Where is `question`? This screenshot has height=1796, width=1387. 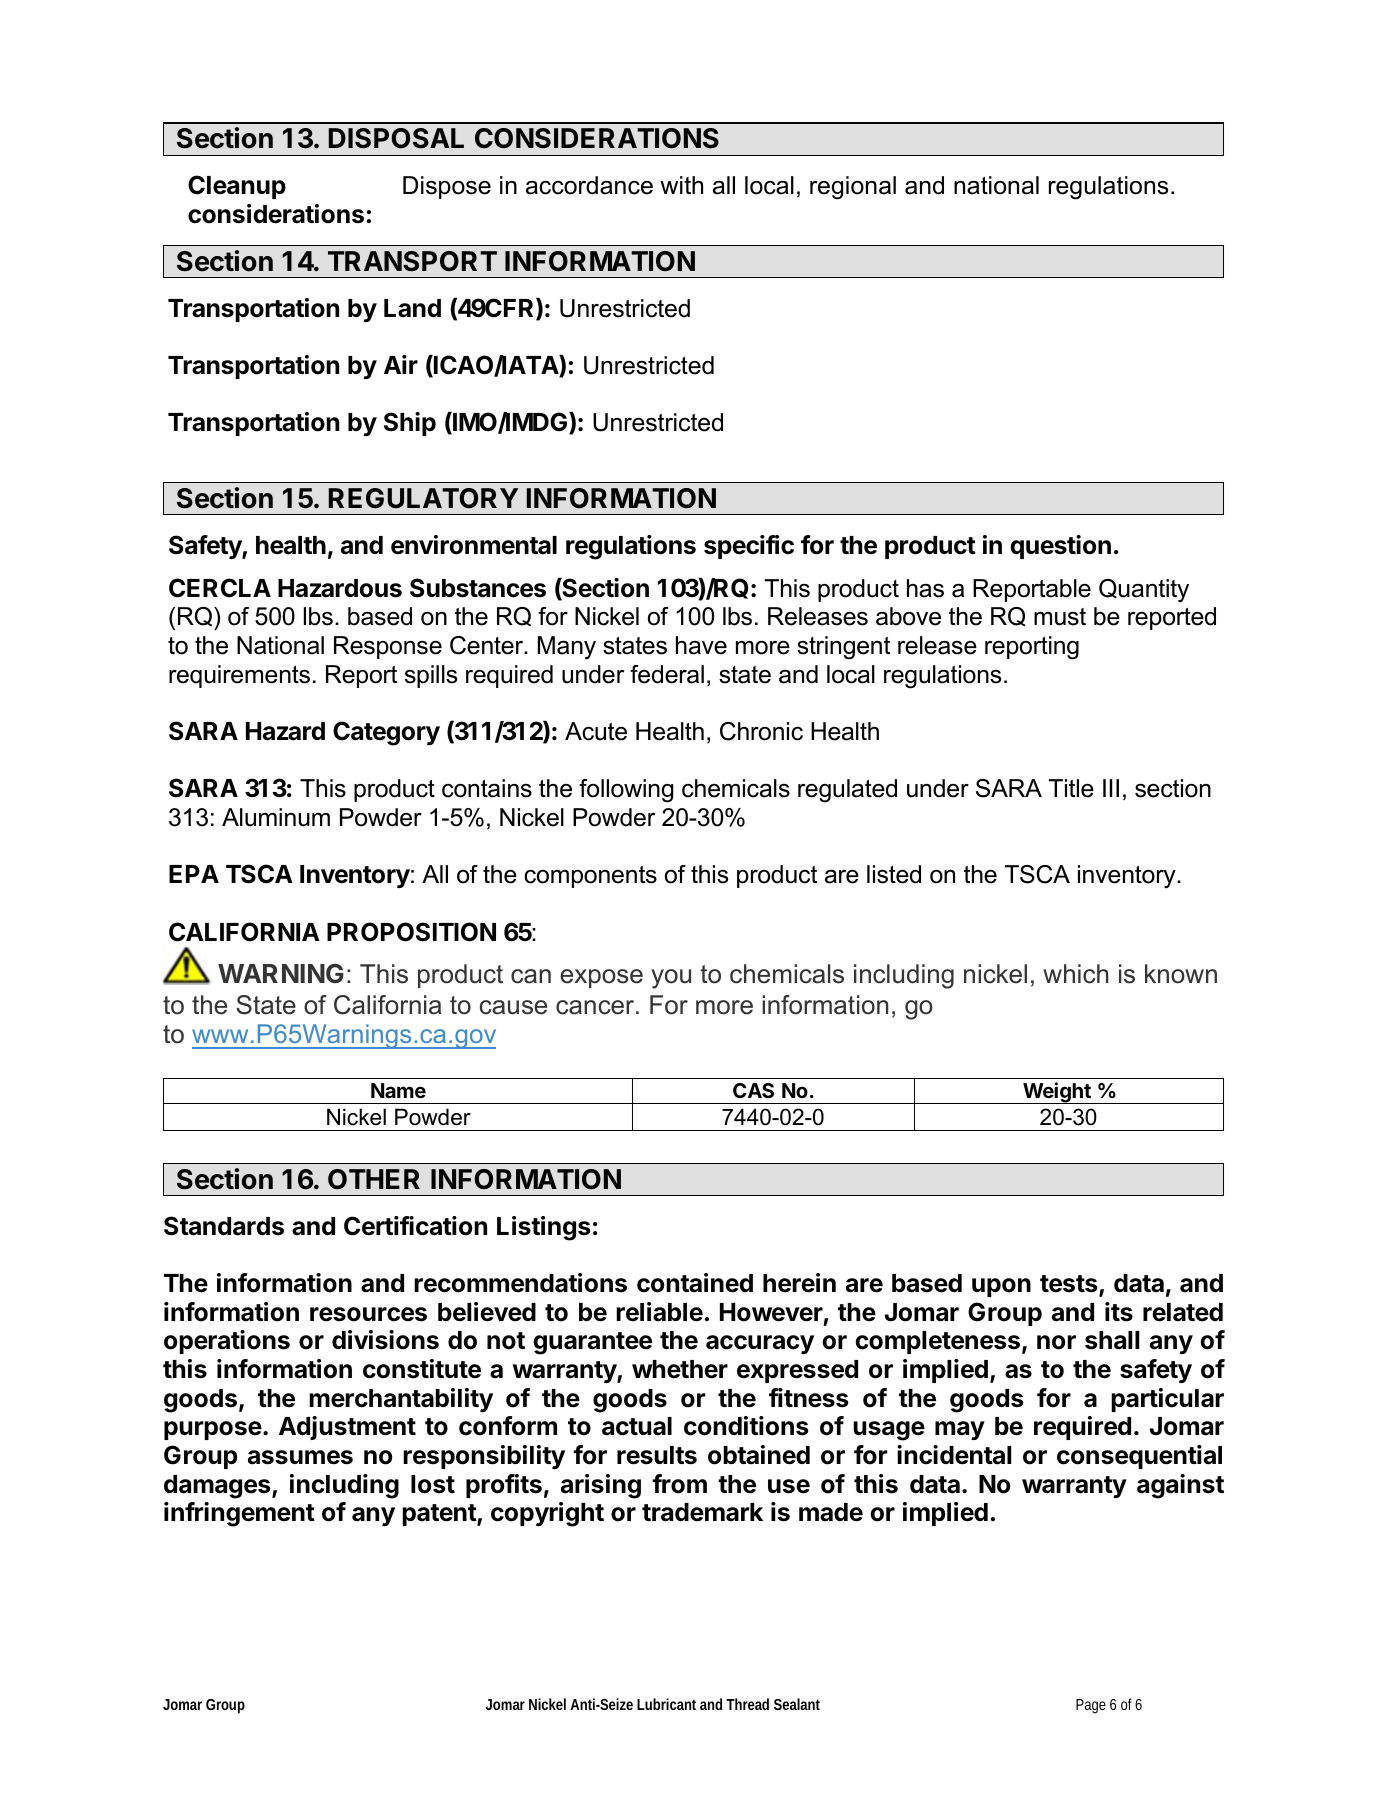 question is located at coordinates (1060, 547).
